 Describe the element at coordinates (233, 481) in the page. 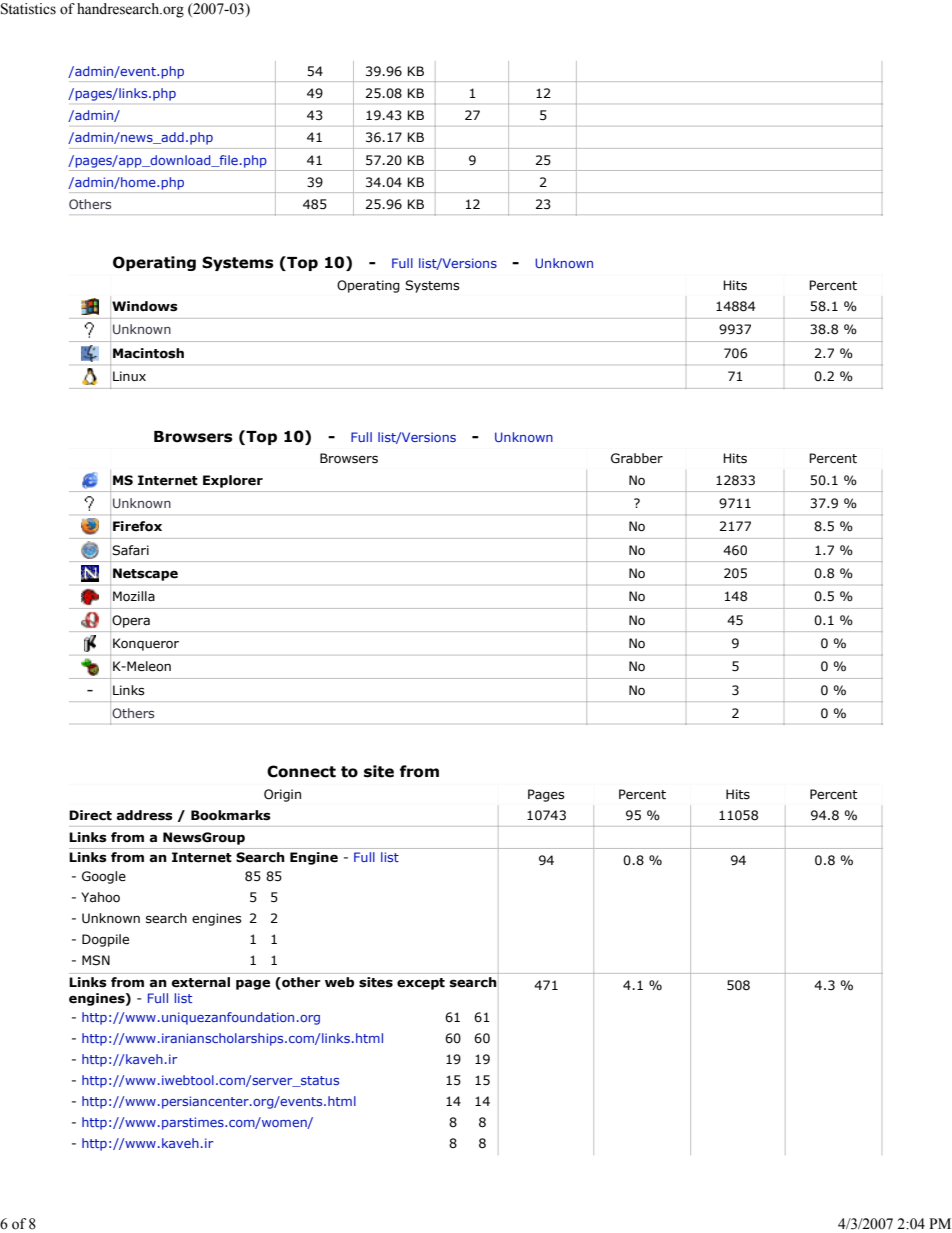

I see `Explorer` at that location.
